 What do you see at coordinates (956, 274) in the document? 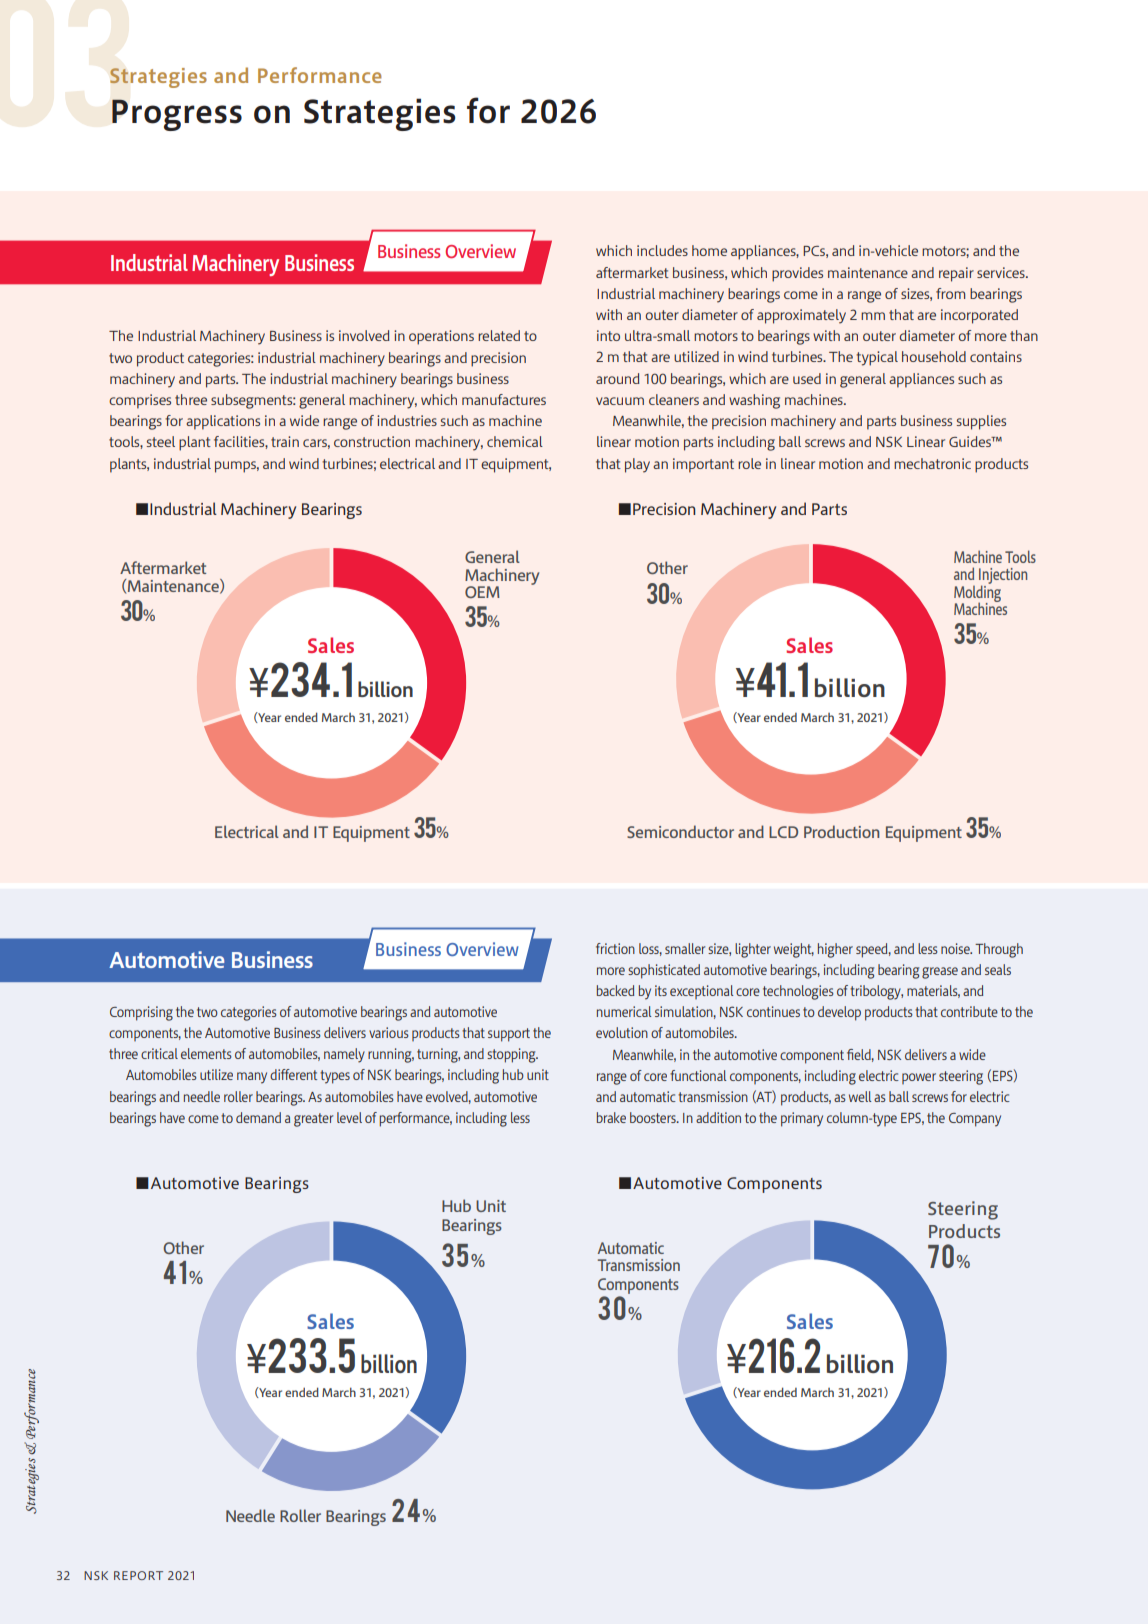
I see `repair` at bounding box center [956, 274].
